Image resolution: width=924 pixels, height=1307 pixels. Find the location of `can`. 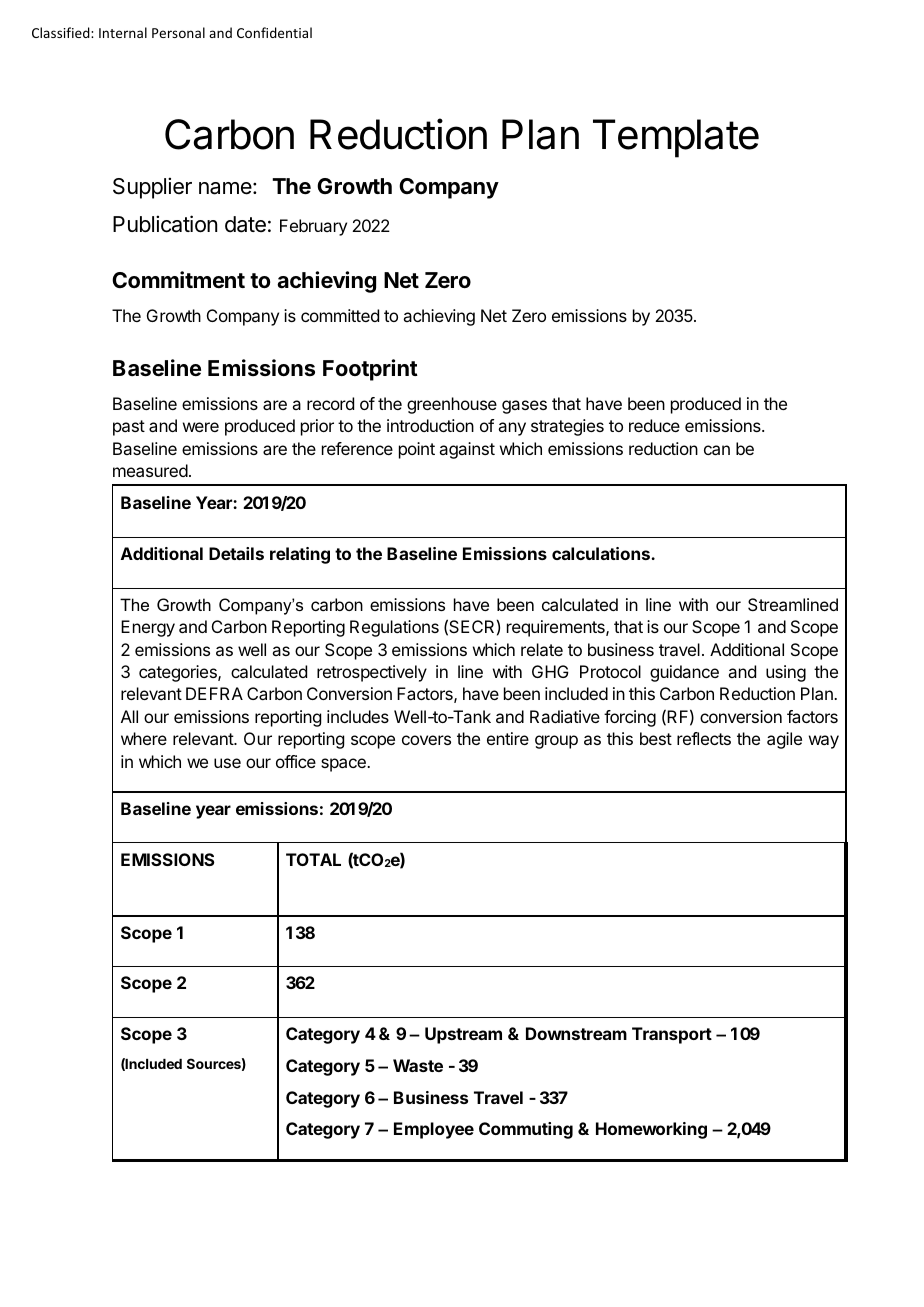

can is located at coordinates (717, 450).
